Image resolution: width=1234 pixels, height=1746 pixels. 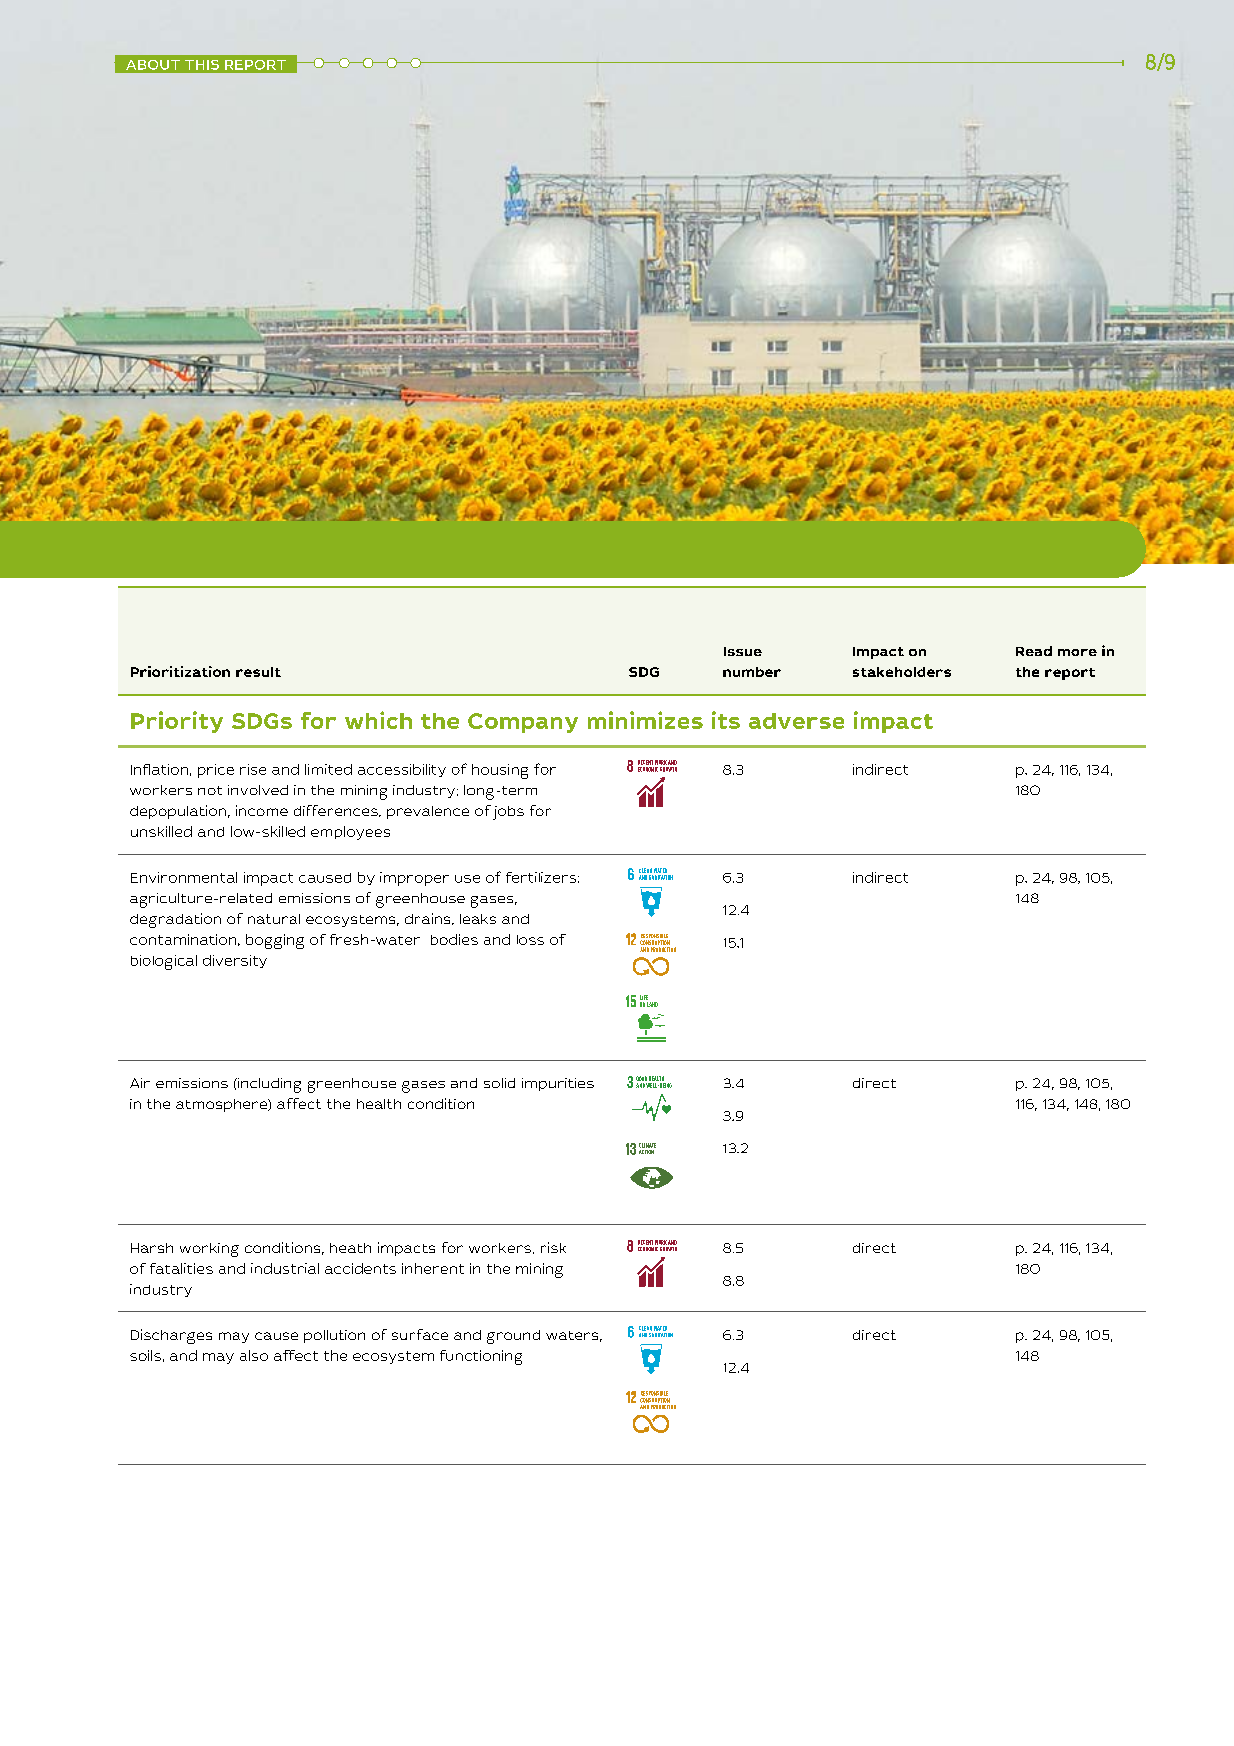 I want to click on minimizes, so click(x=645, y=720).
